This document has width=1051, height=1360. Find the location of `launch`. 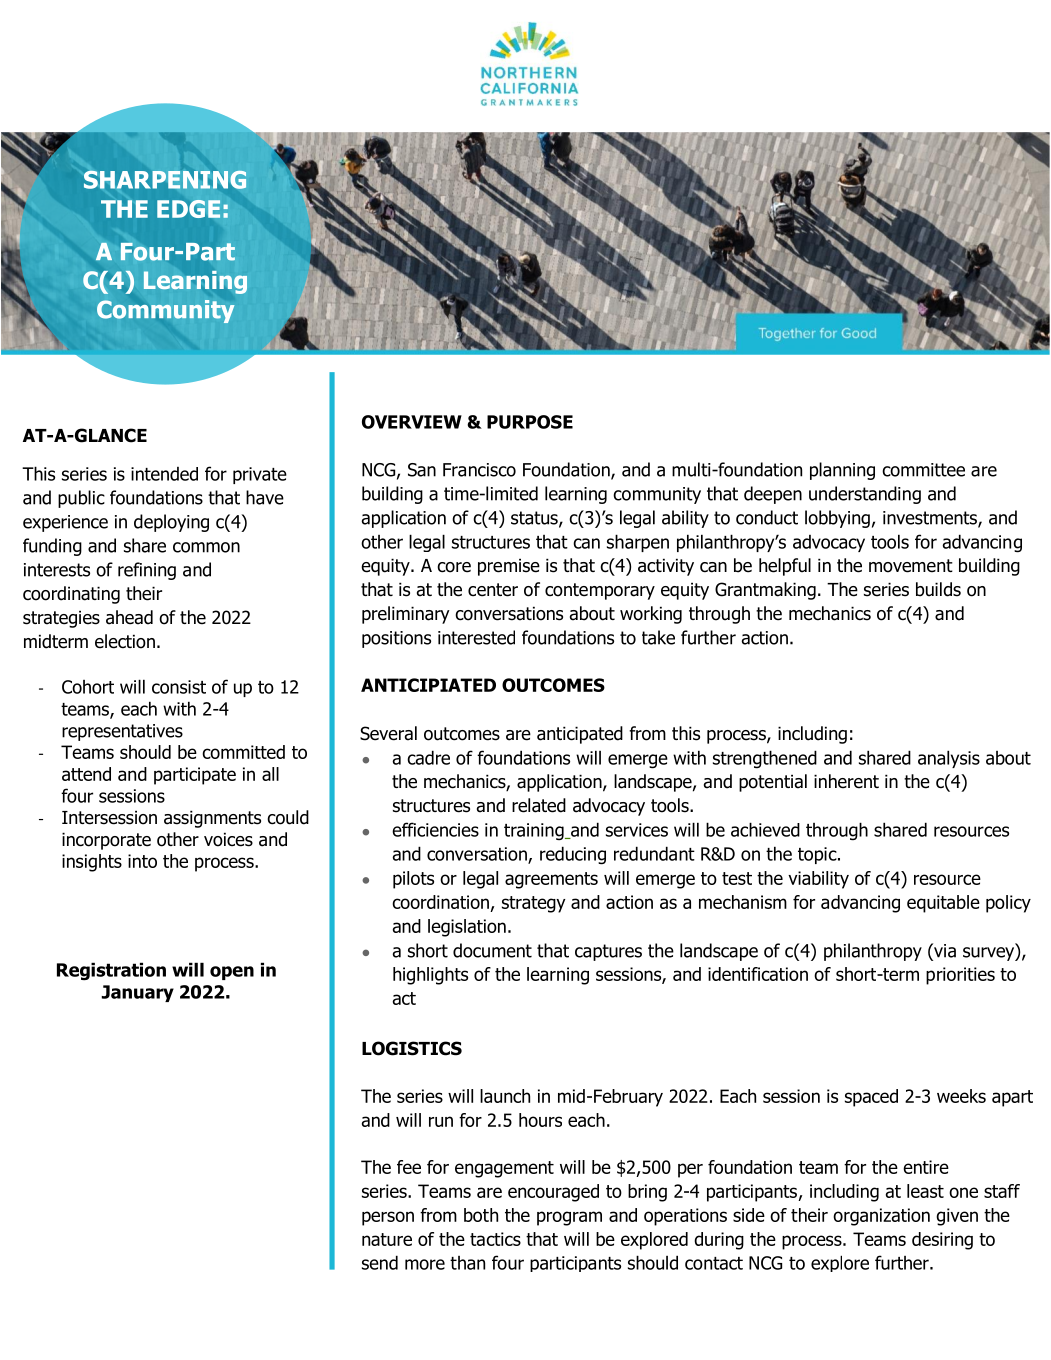

launch is located at coordinates (505, 1096).
